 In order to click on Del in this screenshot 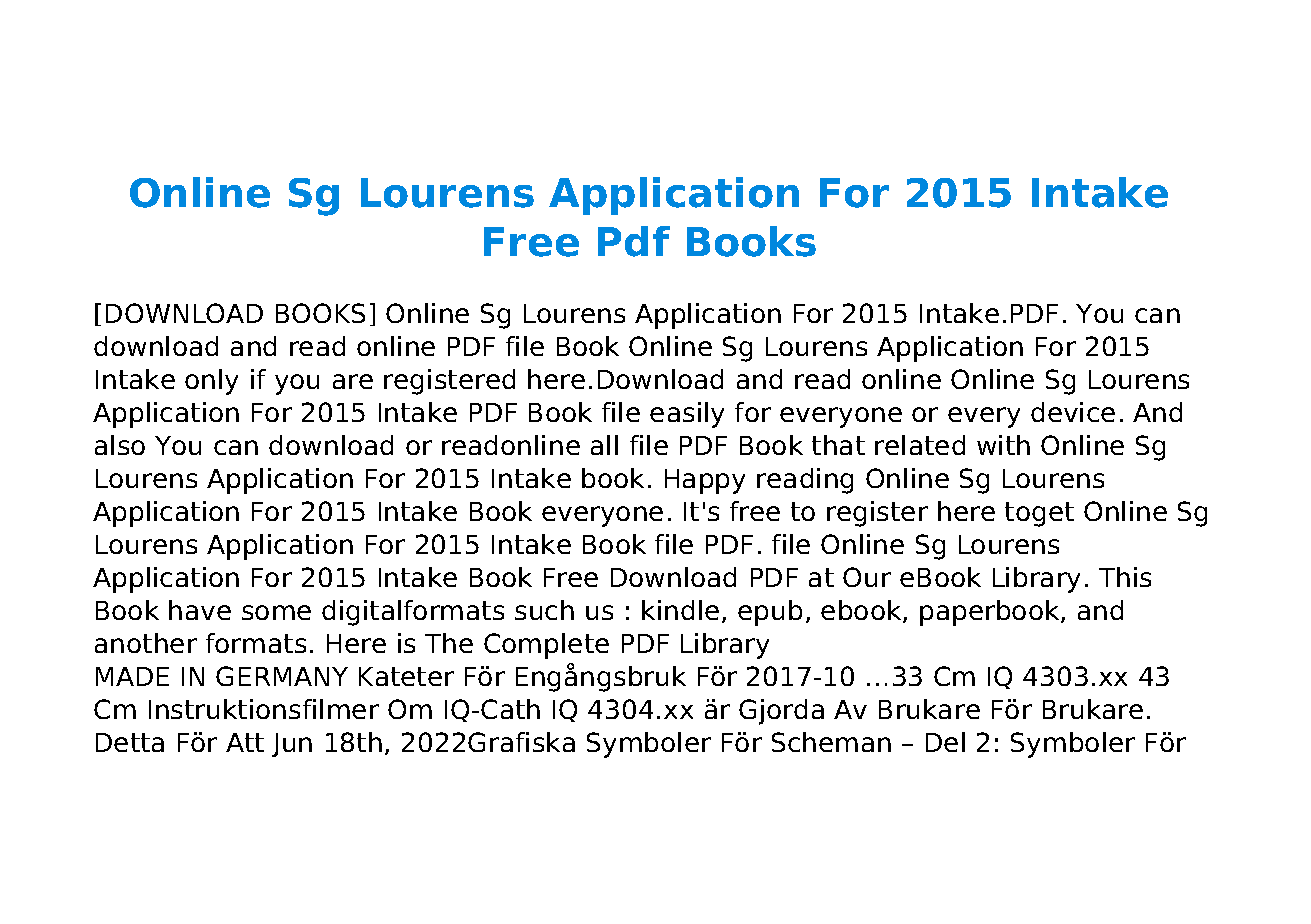, I will do `click(945, 742)`.
